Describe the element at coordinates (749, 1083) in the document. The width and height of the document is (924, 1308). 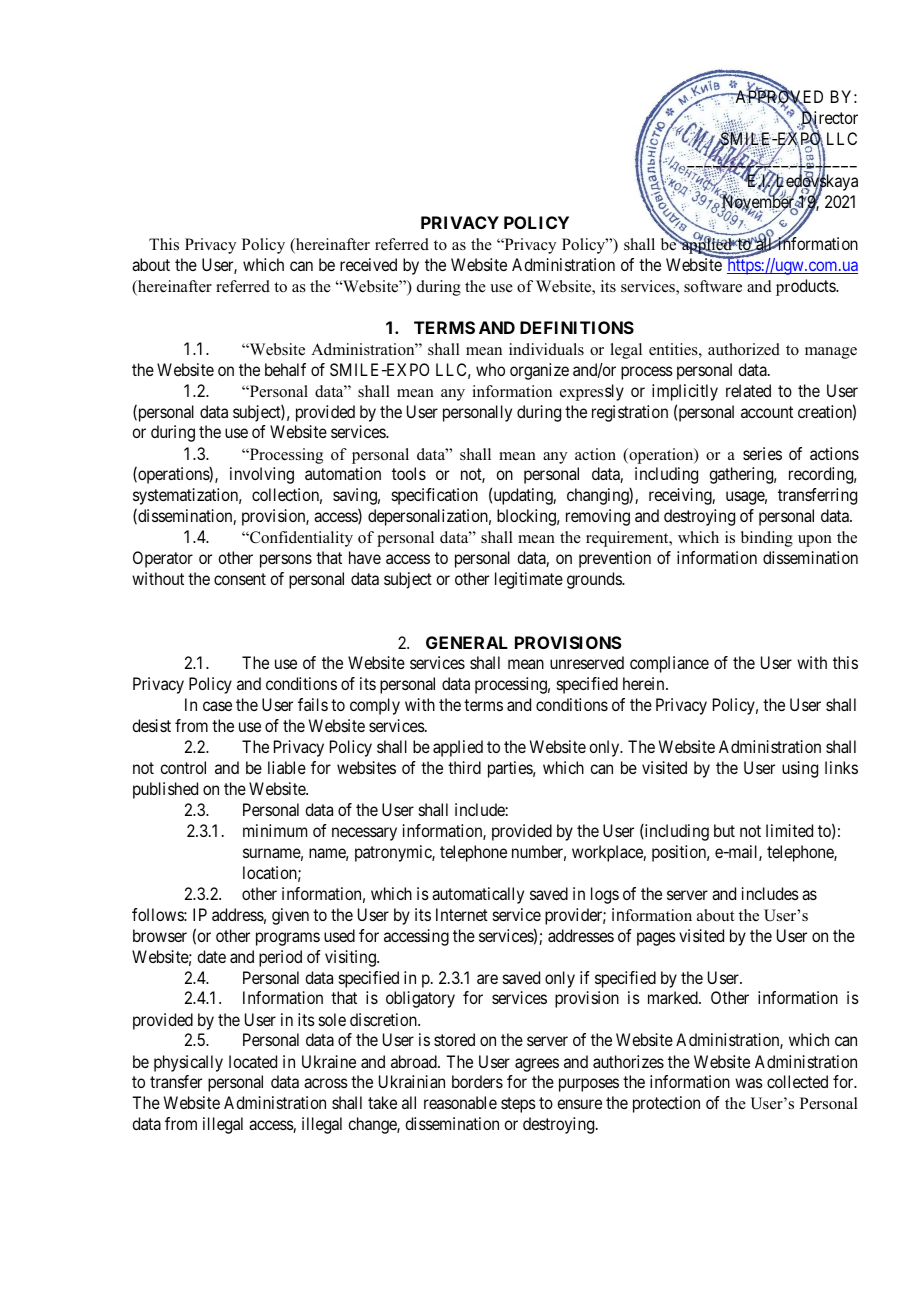
I see `was` at that location.
